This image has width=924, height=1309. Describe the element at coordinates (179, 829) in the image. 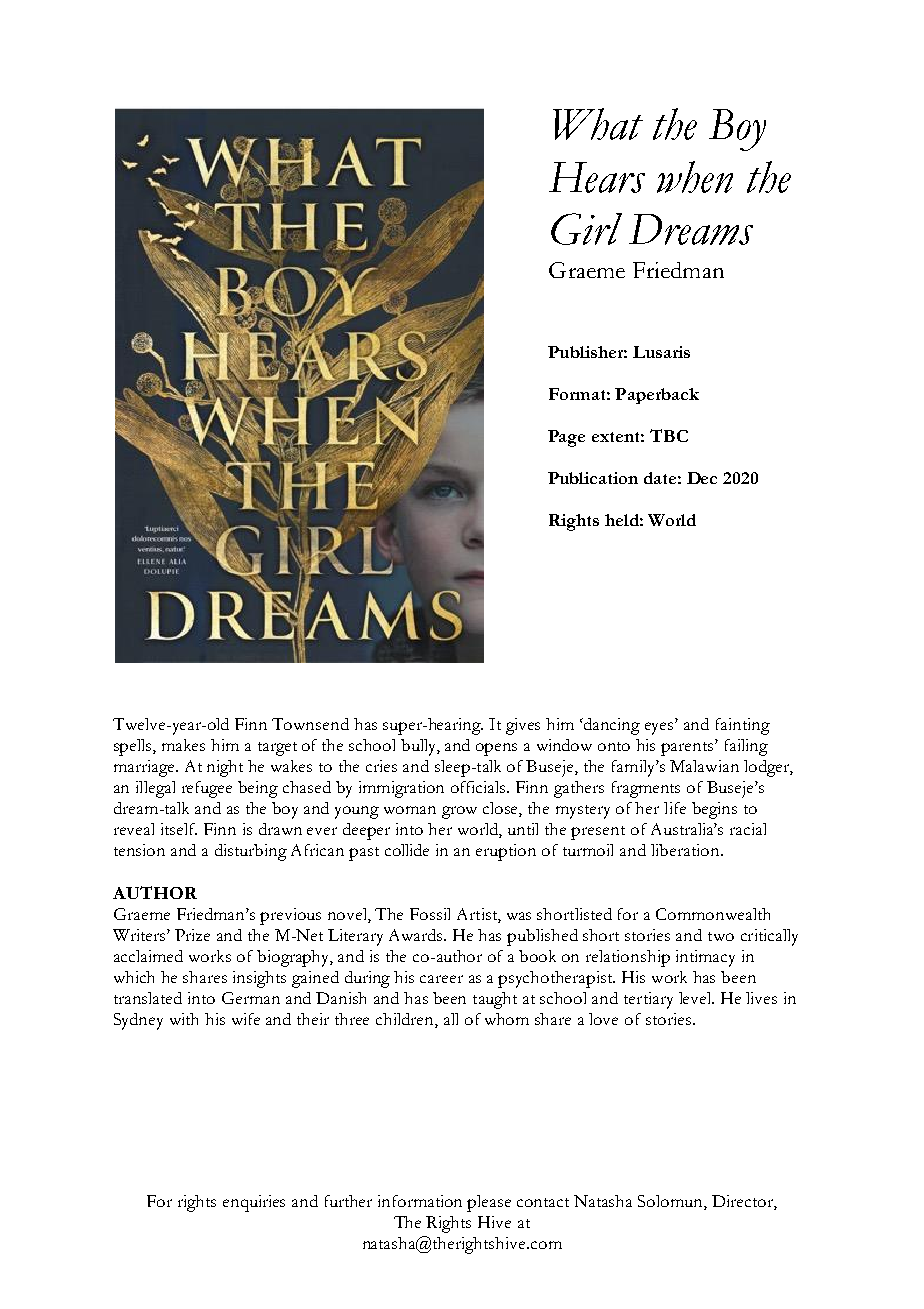

I see `itself` at that location.
